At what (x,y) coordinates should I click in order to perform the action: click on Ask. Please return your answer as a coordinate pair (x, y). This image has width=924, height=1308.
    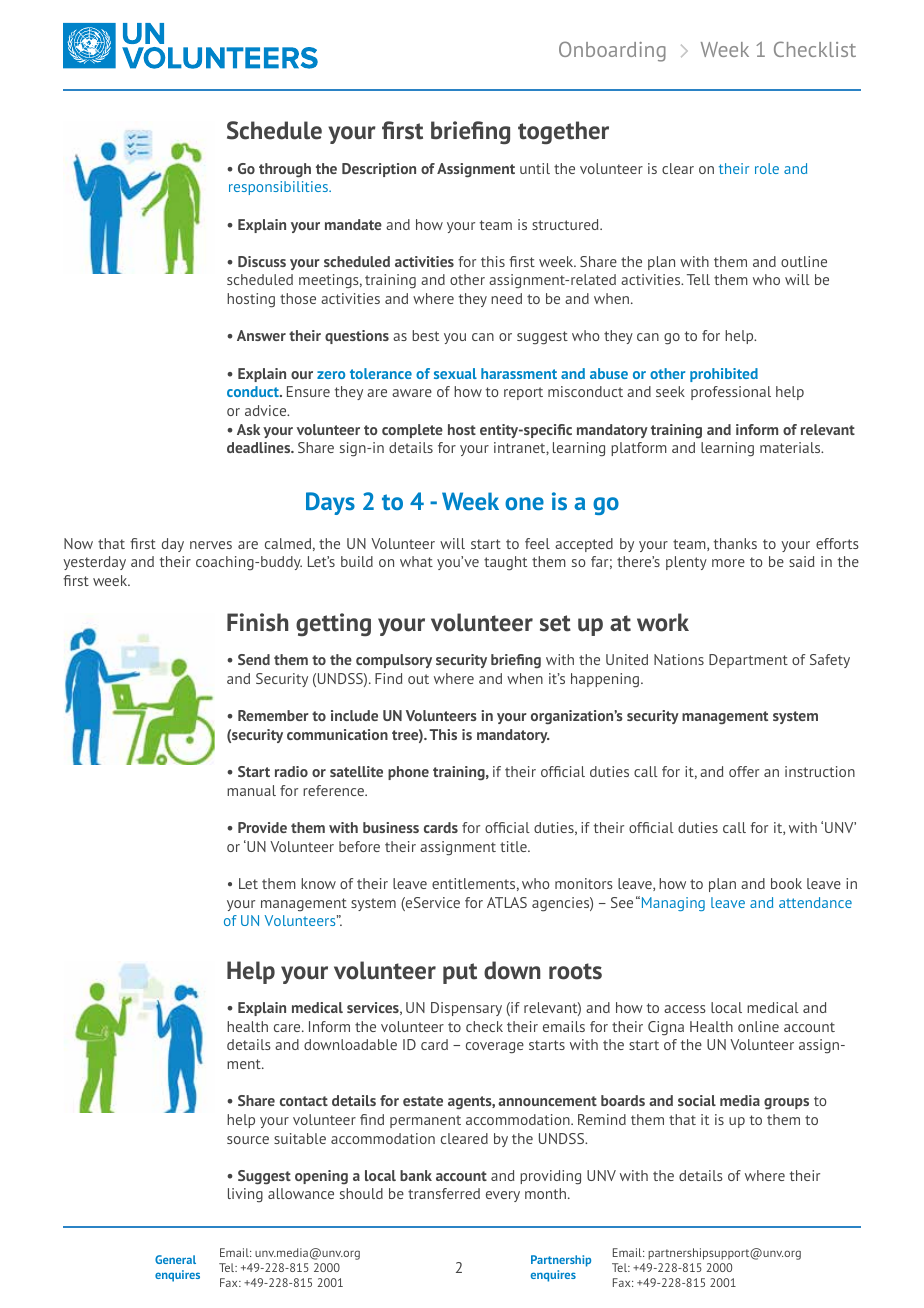
    Looking at the image, I should click on (248, 429).
